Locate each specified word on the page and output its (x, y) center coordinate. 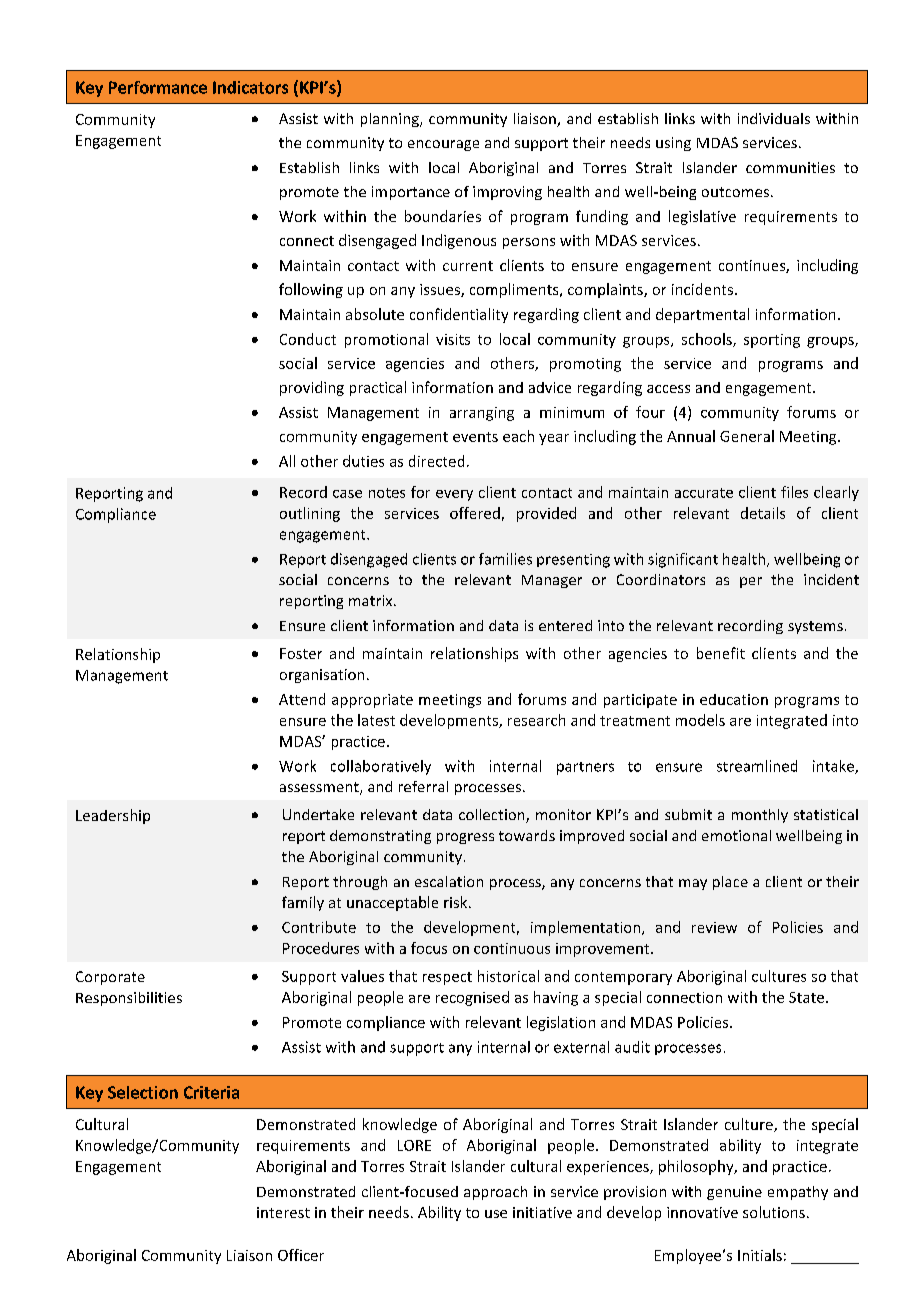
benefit (721, 653)
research (536, 720)
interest (283, 1212)
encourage (443, 145)
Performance (158, 87)
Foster (301, 653)
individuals (774, 118)
